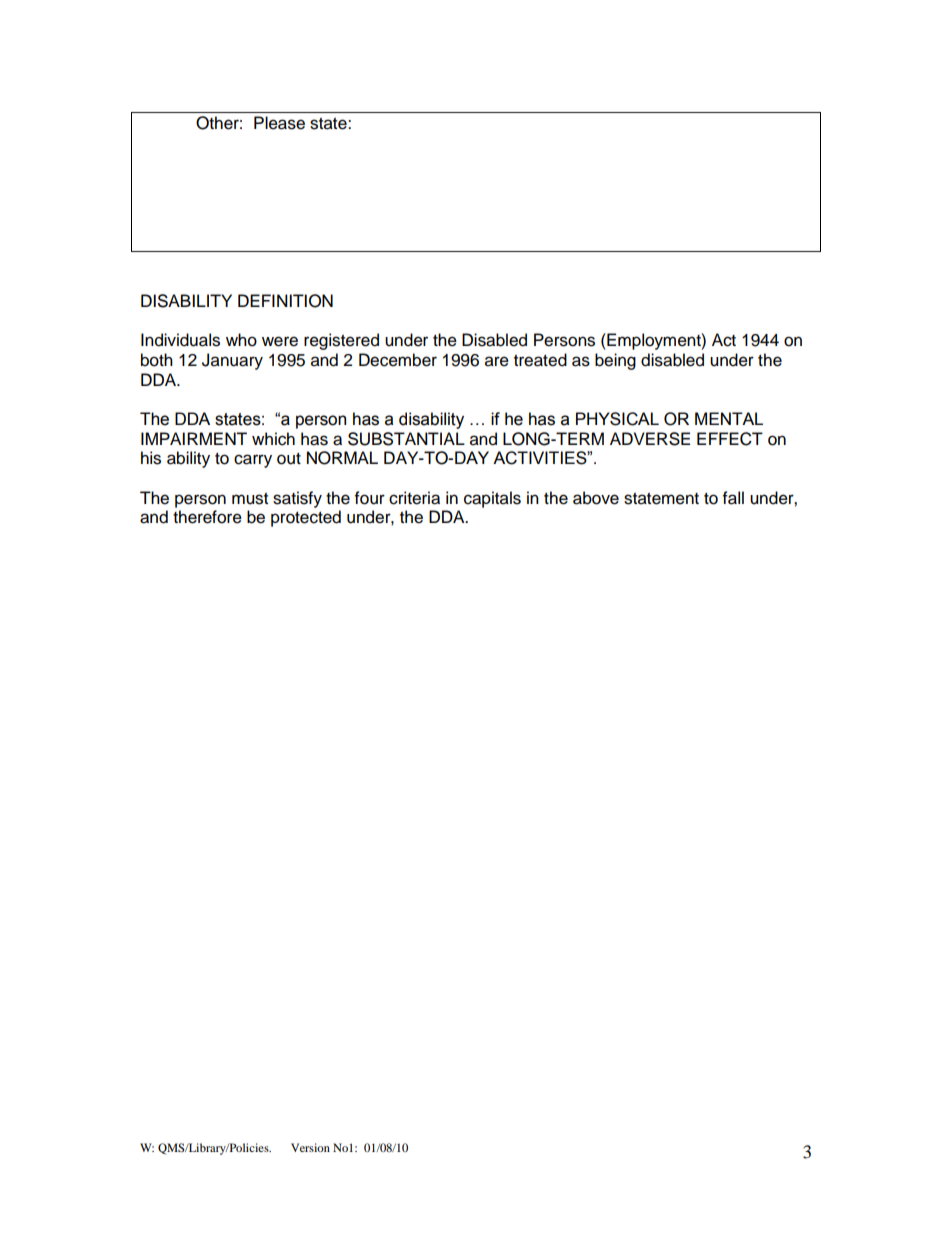 This screenshot has height=1233, width=952. What do you see at coordinates (596, 498) in the screenshot?
I see `above` at bounding box center [596, 498].
